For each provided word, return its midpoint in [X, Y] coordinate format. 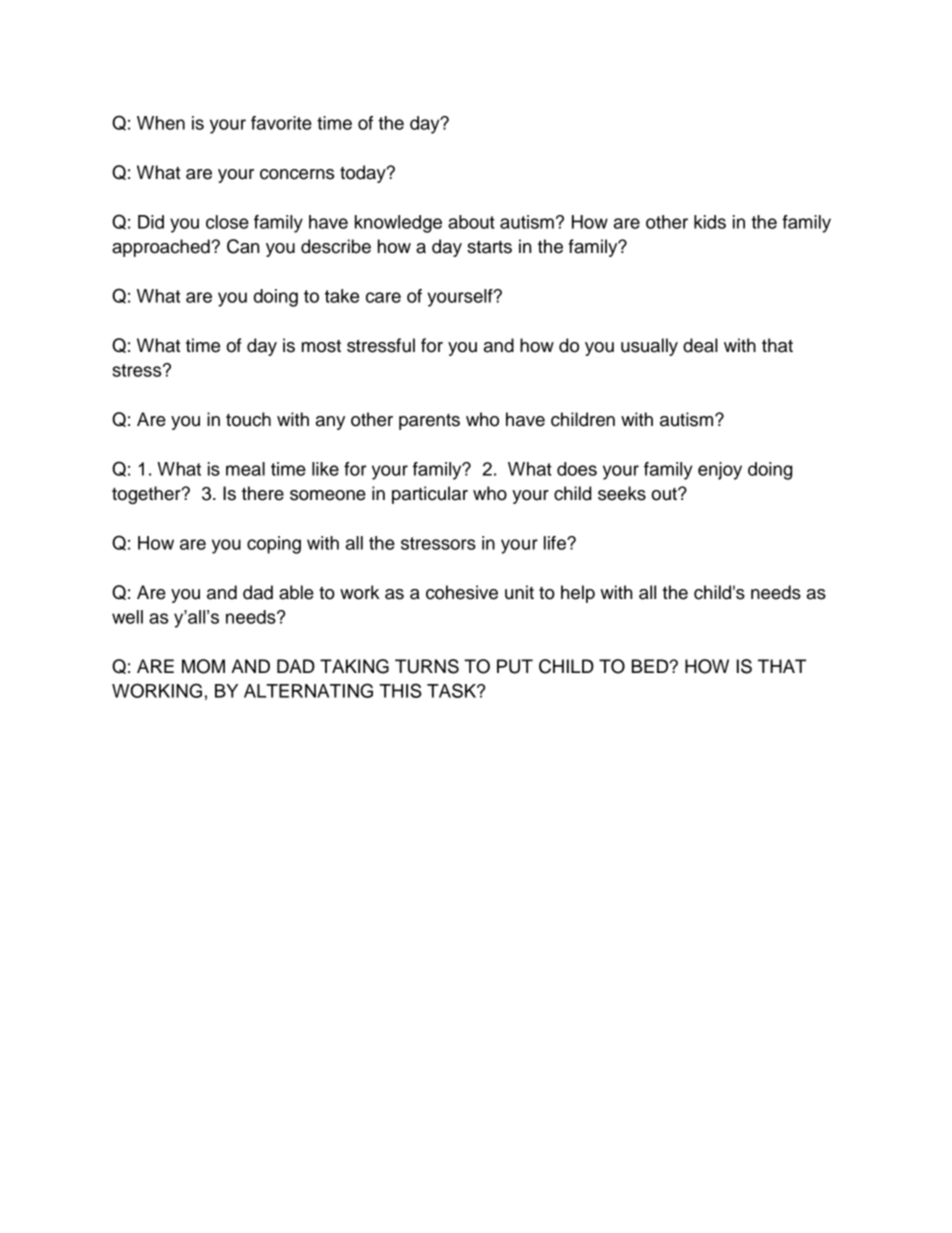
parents [429, 422]
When [161, 123]
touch [248, 419]
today [364, 174]
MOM [203, 666]
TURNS [427, 666]
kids [710, 222]
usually [649, 347]
